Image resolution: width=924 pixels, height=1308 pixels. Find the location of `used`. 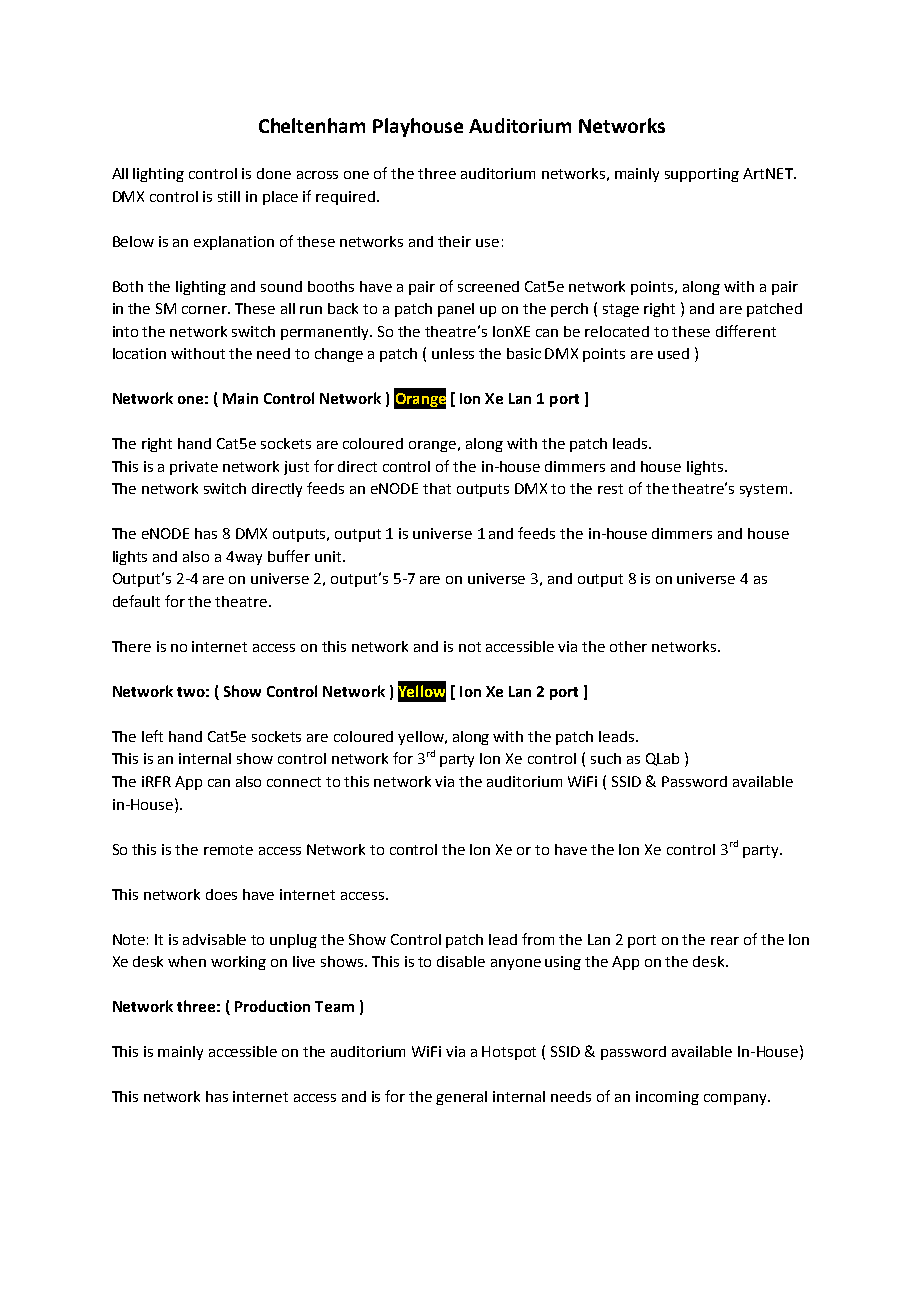

used is located at coordinates (673, 353).
